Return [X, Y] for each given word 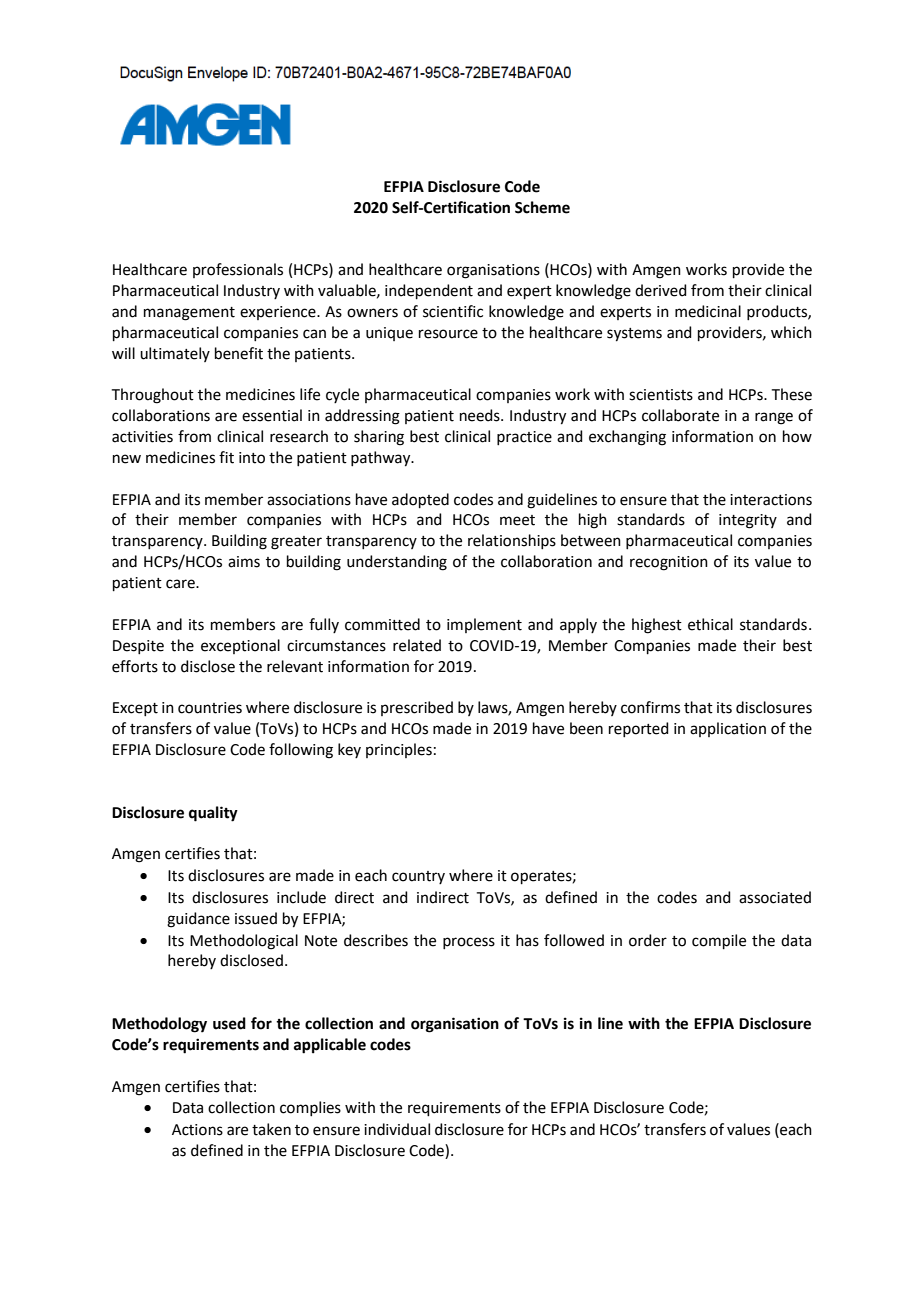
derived [661, 290]
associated [775, 897]
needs [481, 415]
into [252, 458]
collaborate [680, 415]
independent [429, 291]
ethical [710, 624]
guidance [198, 920]
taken [271, 1129]
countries [210, 708]
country [418, 877]
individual [397, 1129]
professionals [238, 270]
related [417, 645]
